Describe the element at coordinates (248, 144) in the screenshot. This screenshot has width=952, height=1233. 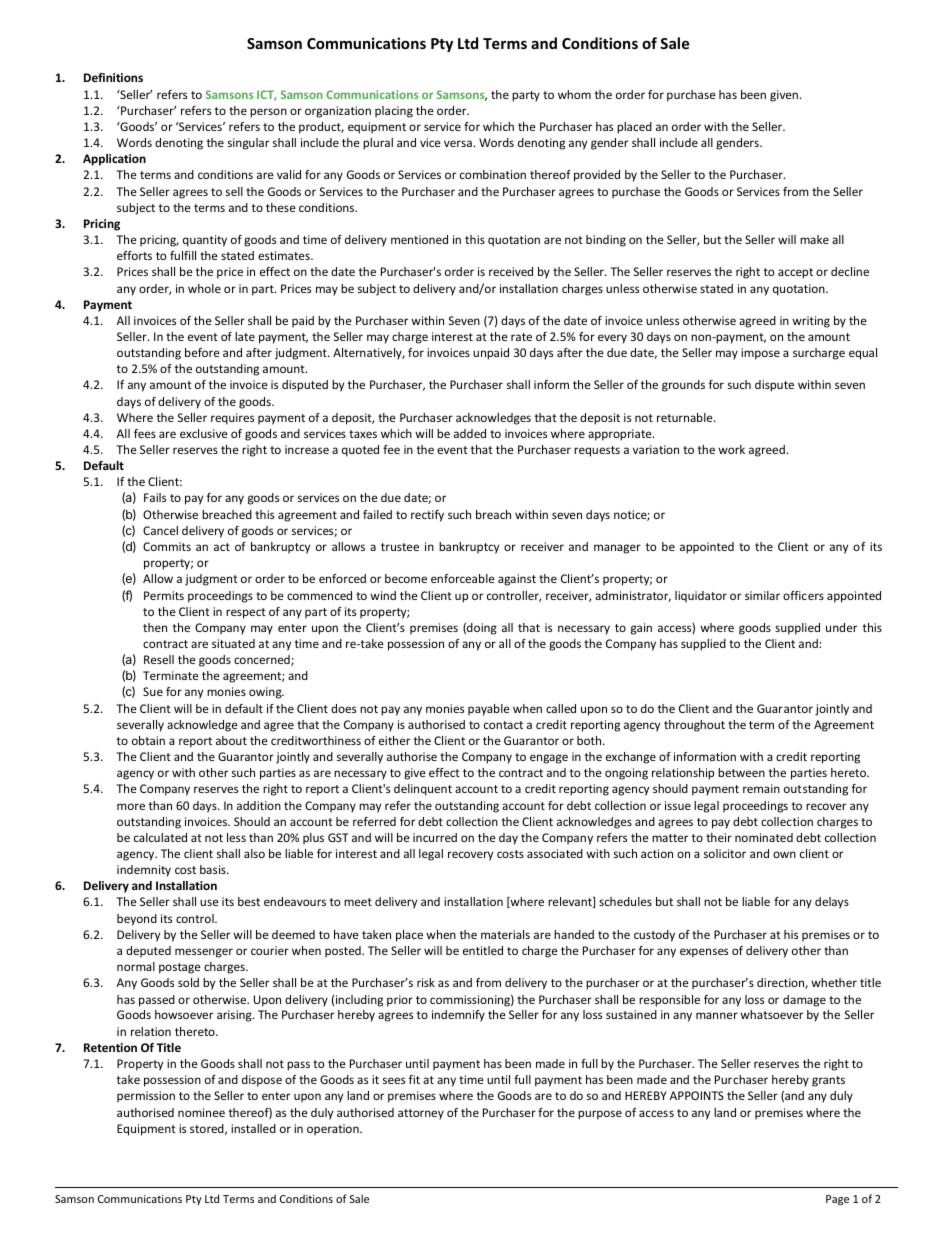
I see `singular` at that location.
